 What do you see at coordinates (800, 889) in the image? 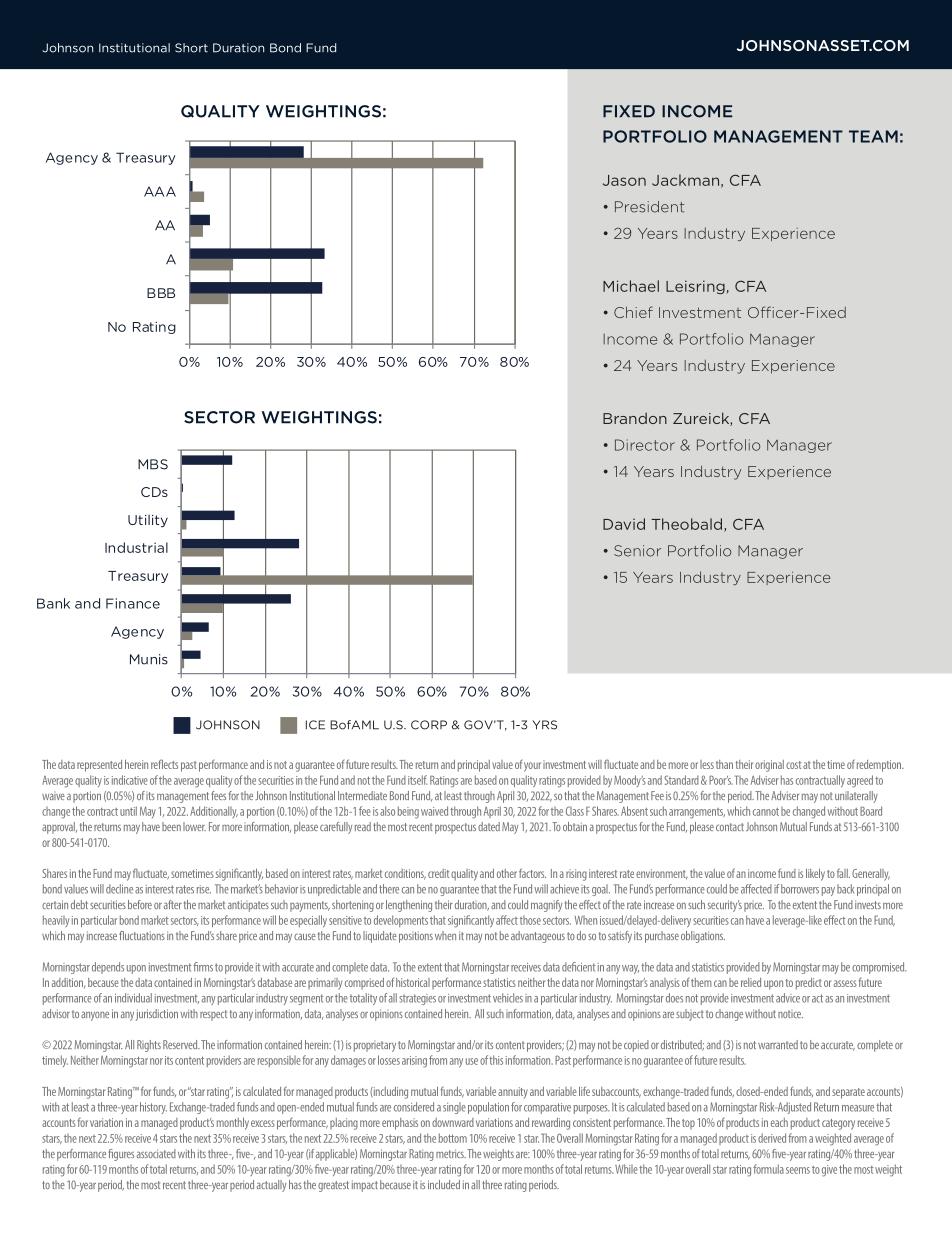
I see `borrowers` at bounding box center [800, 889].
